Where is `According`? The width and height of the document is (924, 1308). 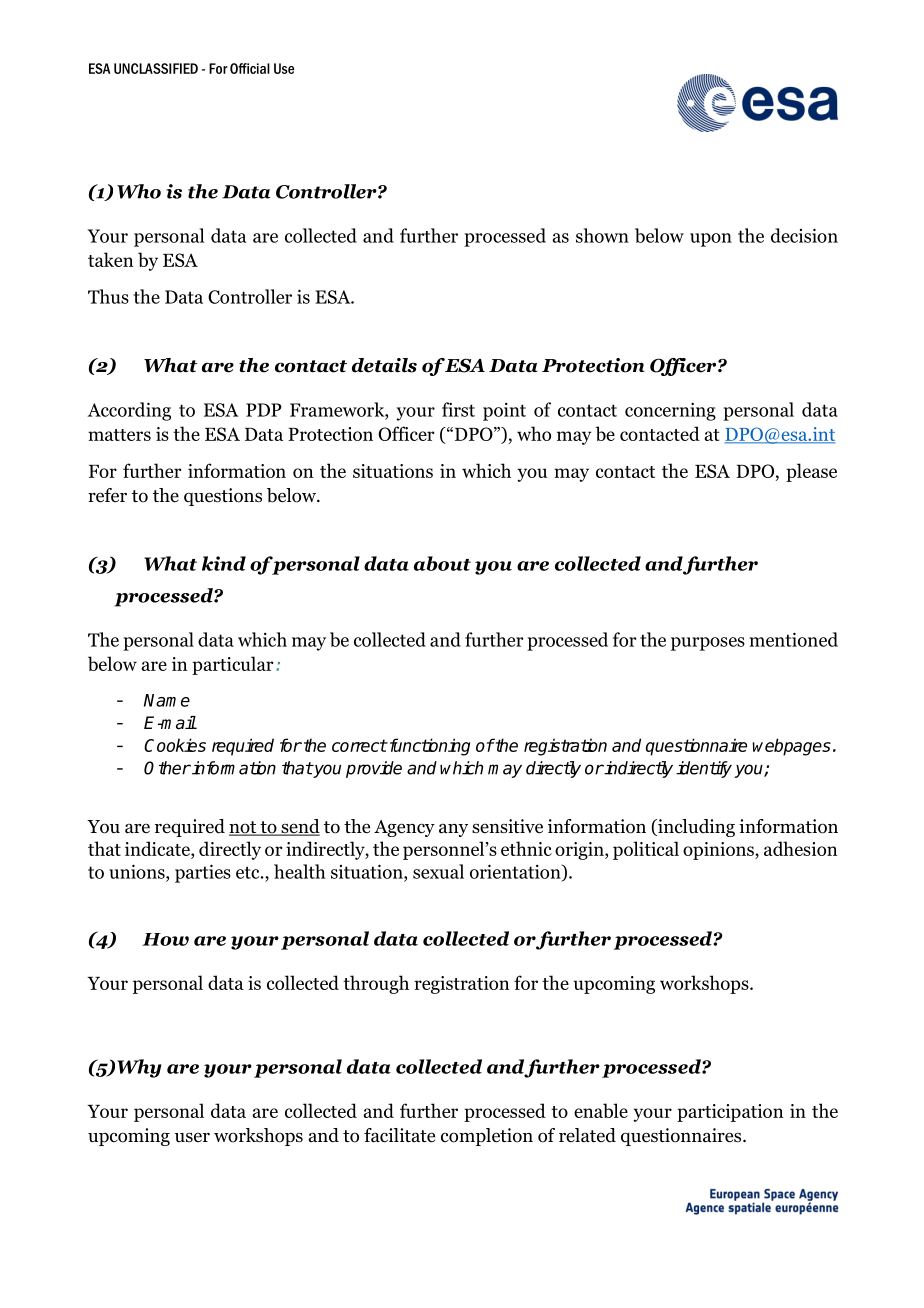 According is located at coordinates (129, 411).
